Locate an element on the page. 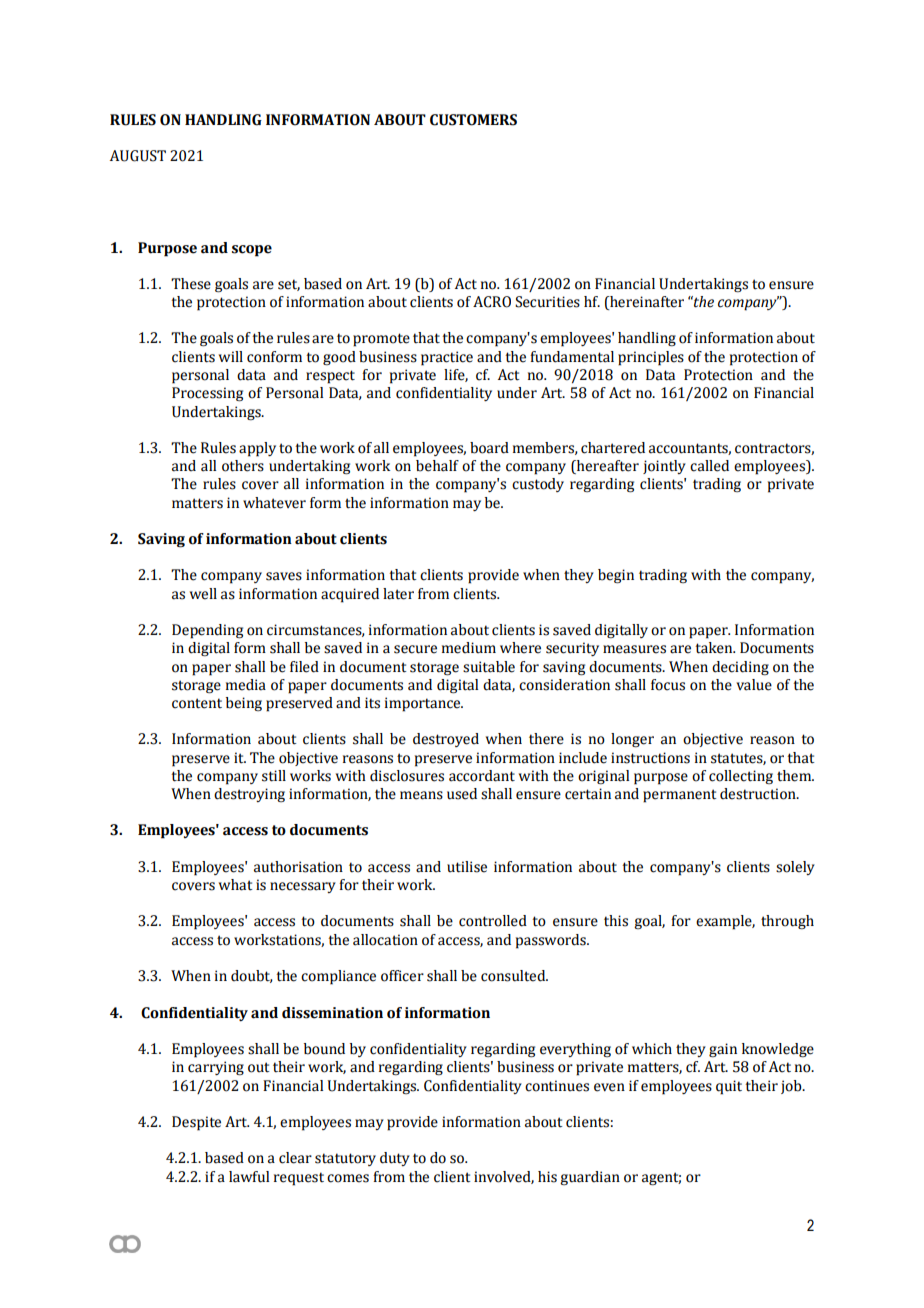 This document has height=1308, width=924. hereinafter is located at coordinates (646, 303).
